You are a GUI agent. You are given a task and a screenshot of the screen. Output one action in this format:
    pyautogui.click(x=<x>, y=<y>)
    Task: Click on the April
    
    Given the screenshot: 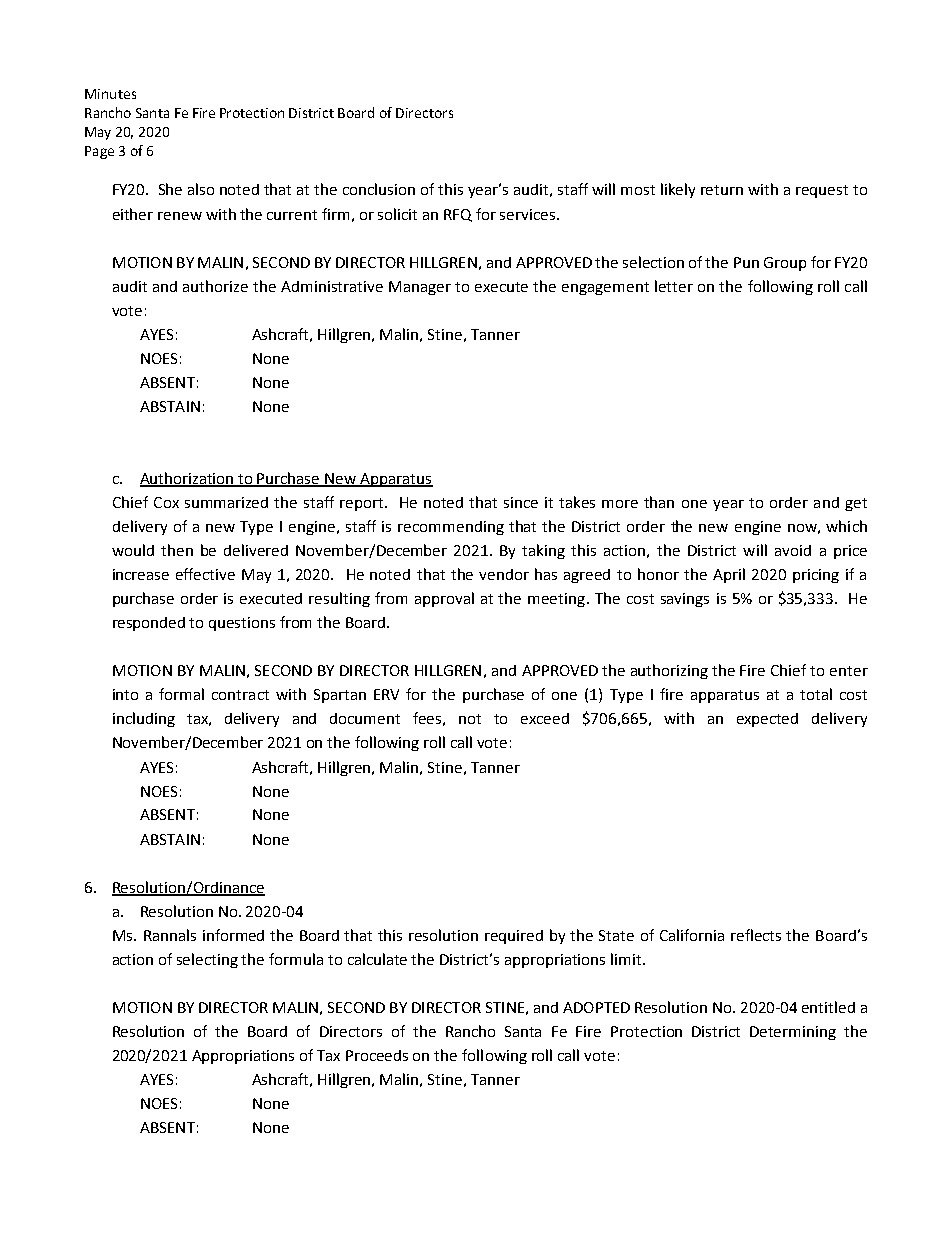 What is the action you would take?
    pyautogui.click(x=729, y=575)
